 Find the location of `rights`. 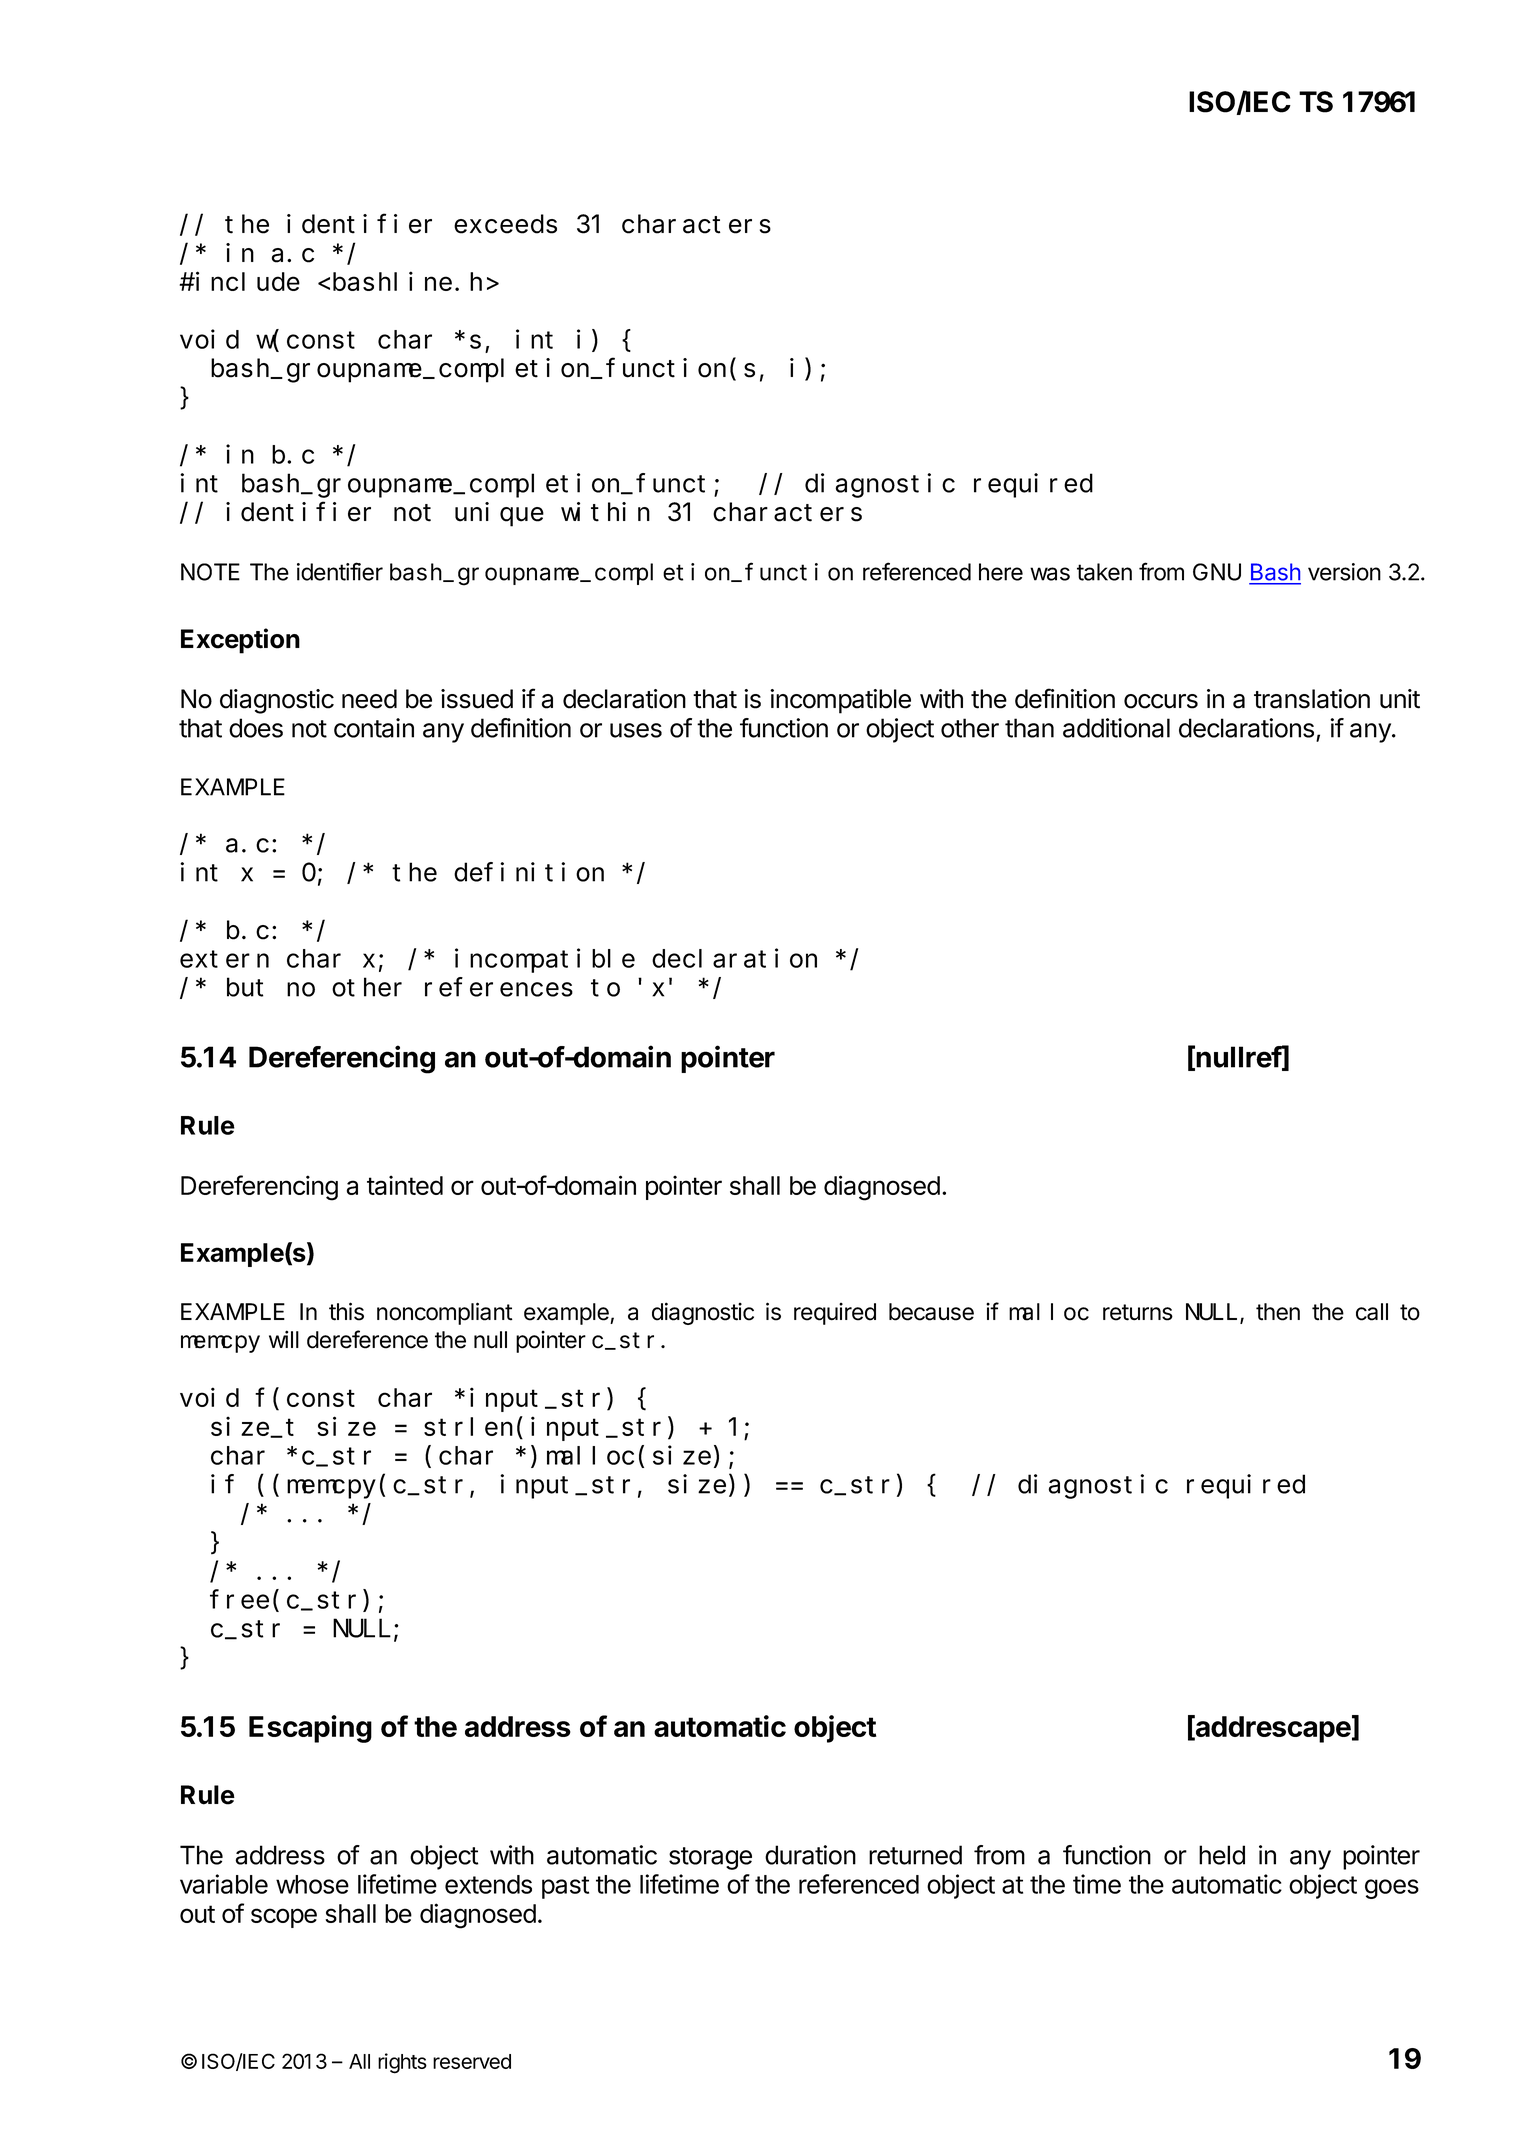

rights is located at coordinates (402, 2063).
